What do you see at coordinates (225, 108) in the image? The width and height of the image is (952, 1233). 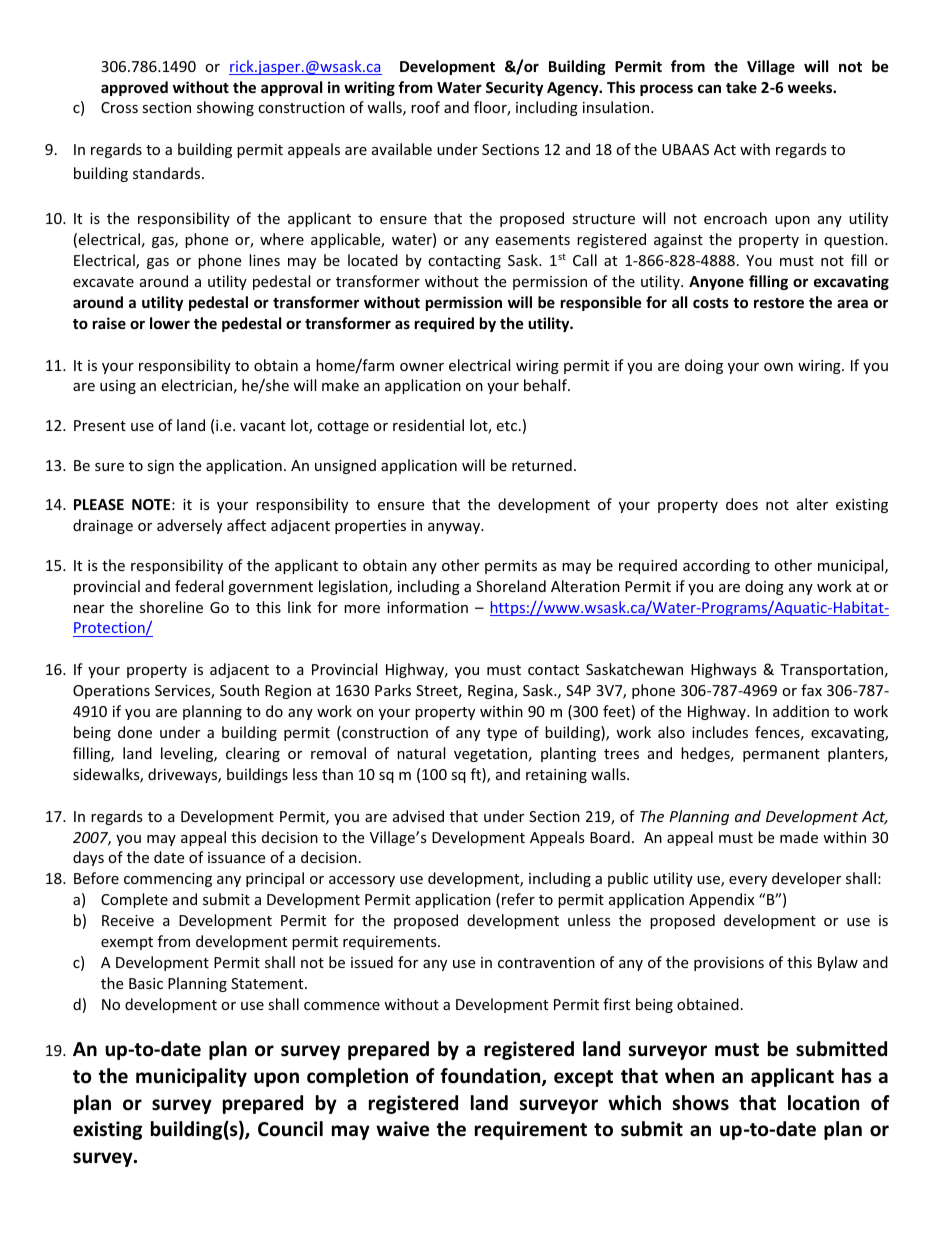 I see `showing` at bounding box center [225, 108].
